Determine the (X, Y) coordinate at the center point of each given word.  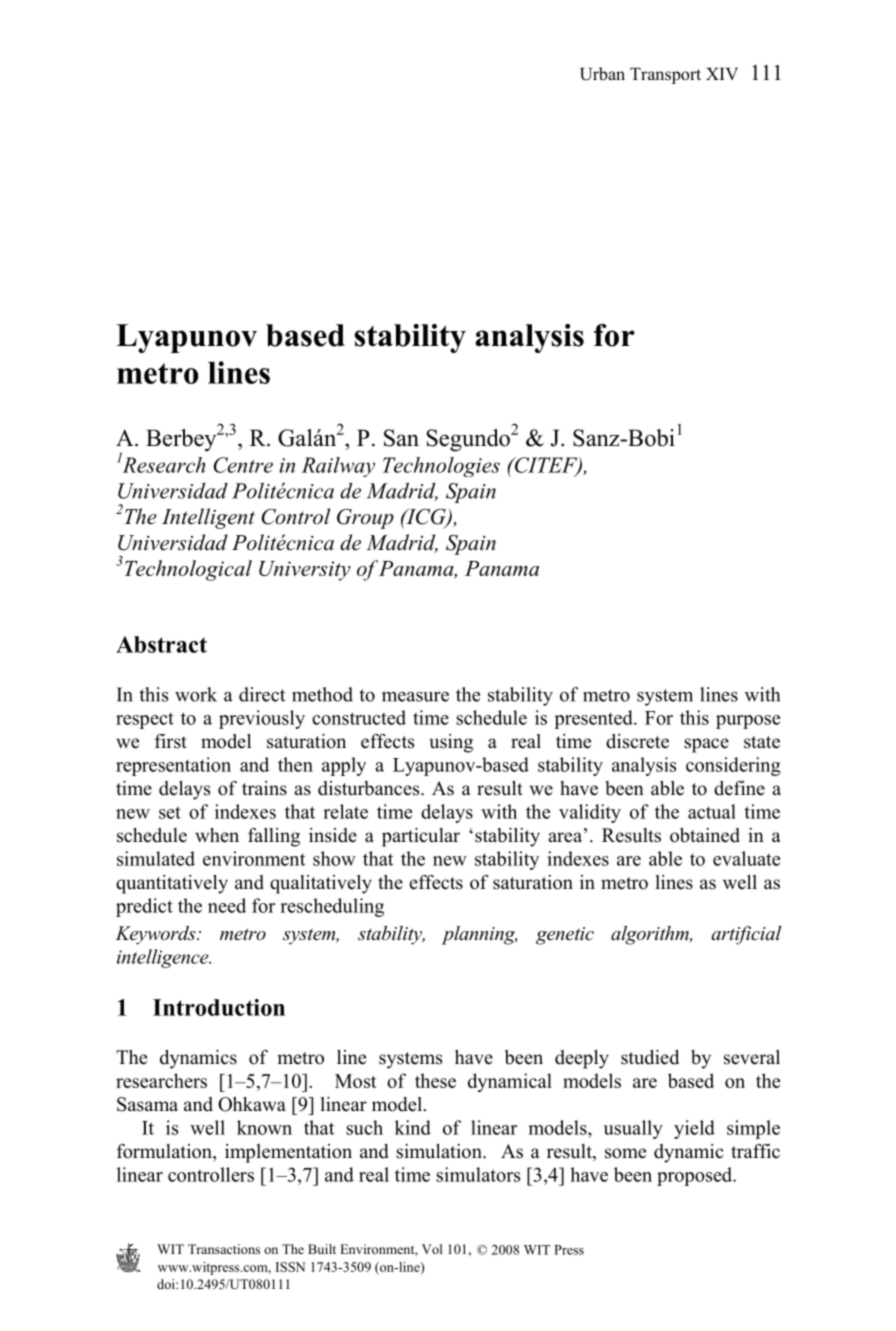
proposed (696, 1176)
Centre (243, 465)
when (217, 835)
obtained (705, 835)
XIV (722, 74)
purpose (748, 722)
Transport (665, 76)
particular (421, 837)
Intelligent (208, 518)
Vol (432, 1249)
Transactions (224, 1249)
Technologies (441, 467)
